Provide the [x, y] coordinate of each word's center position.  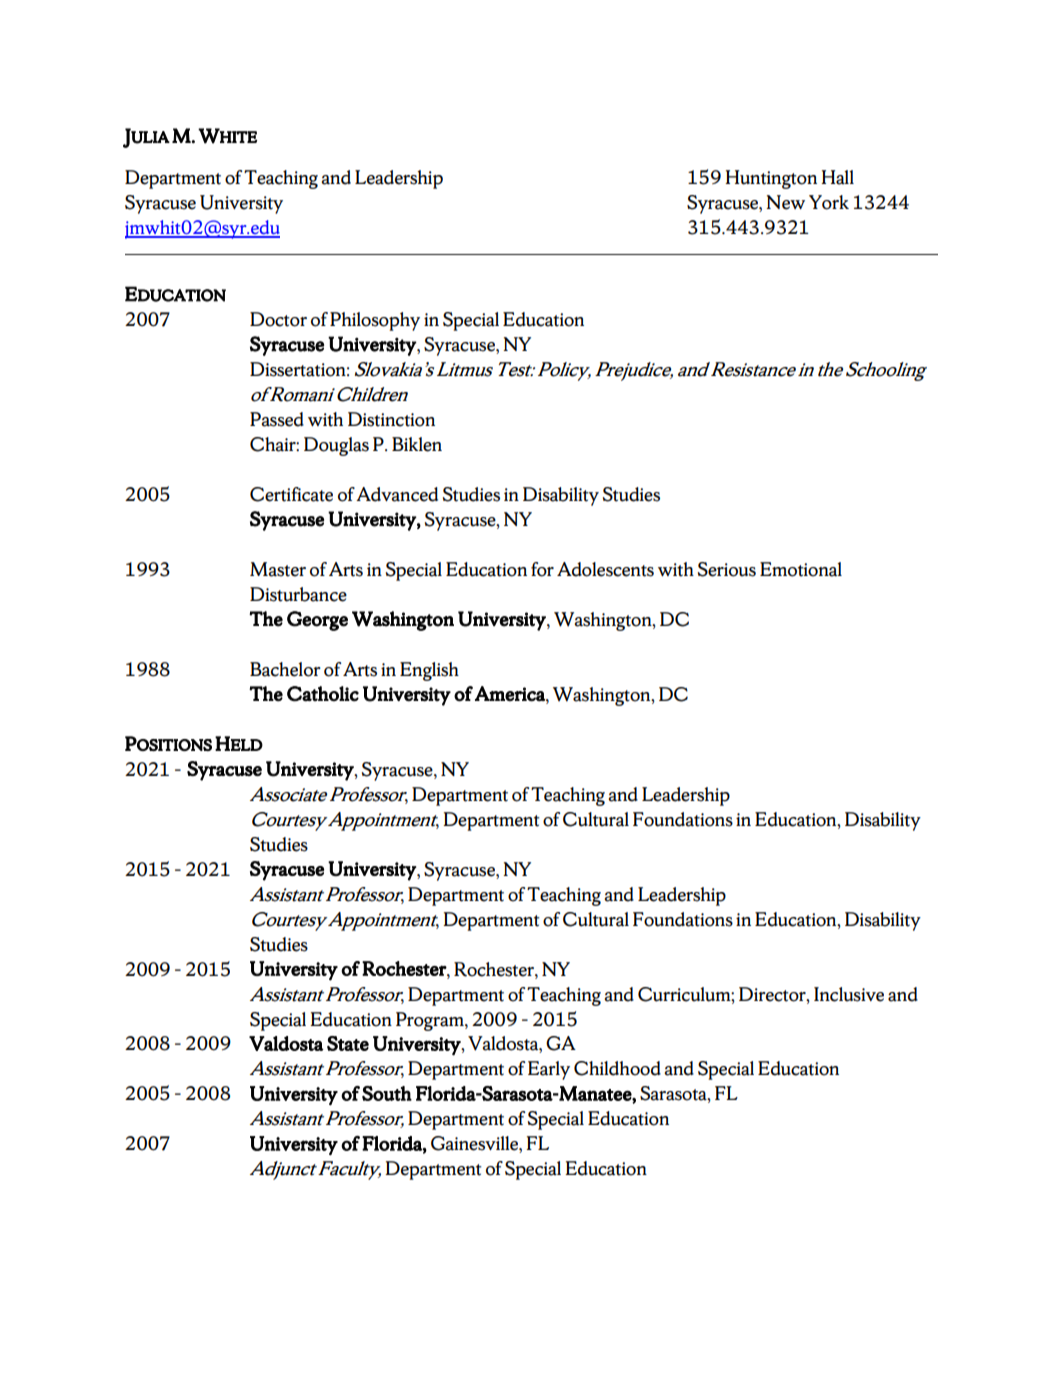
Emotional [801, 569]
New [785, 202]
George [317, 621]
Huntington [771, 179]
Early [549, 1070]
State [348, 1043]
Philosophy [375, 321]
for [542, 569]
